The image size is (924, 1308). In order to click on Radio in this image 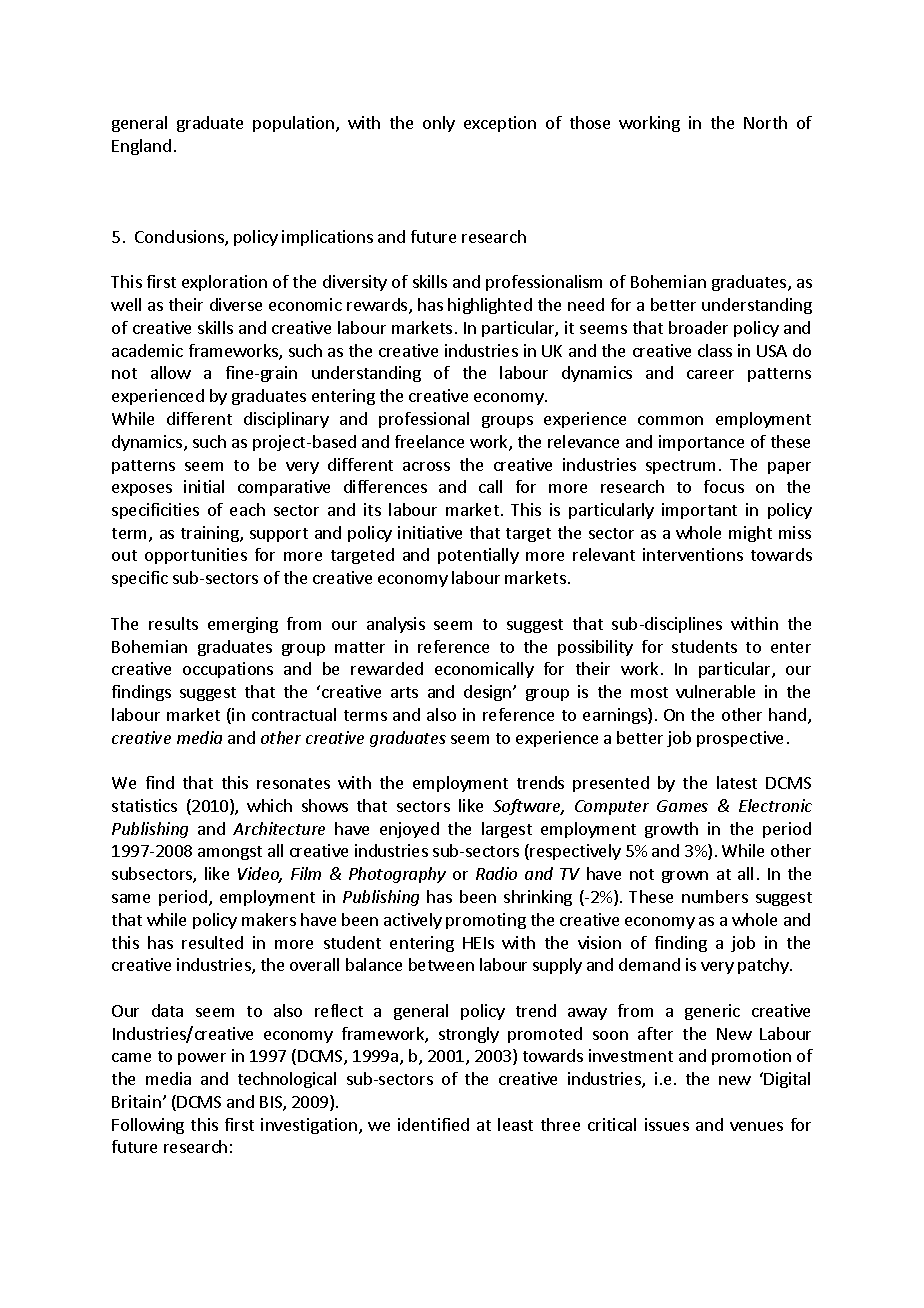, I will do `click(496, 873)`.
